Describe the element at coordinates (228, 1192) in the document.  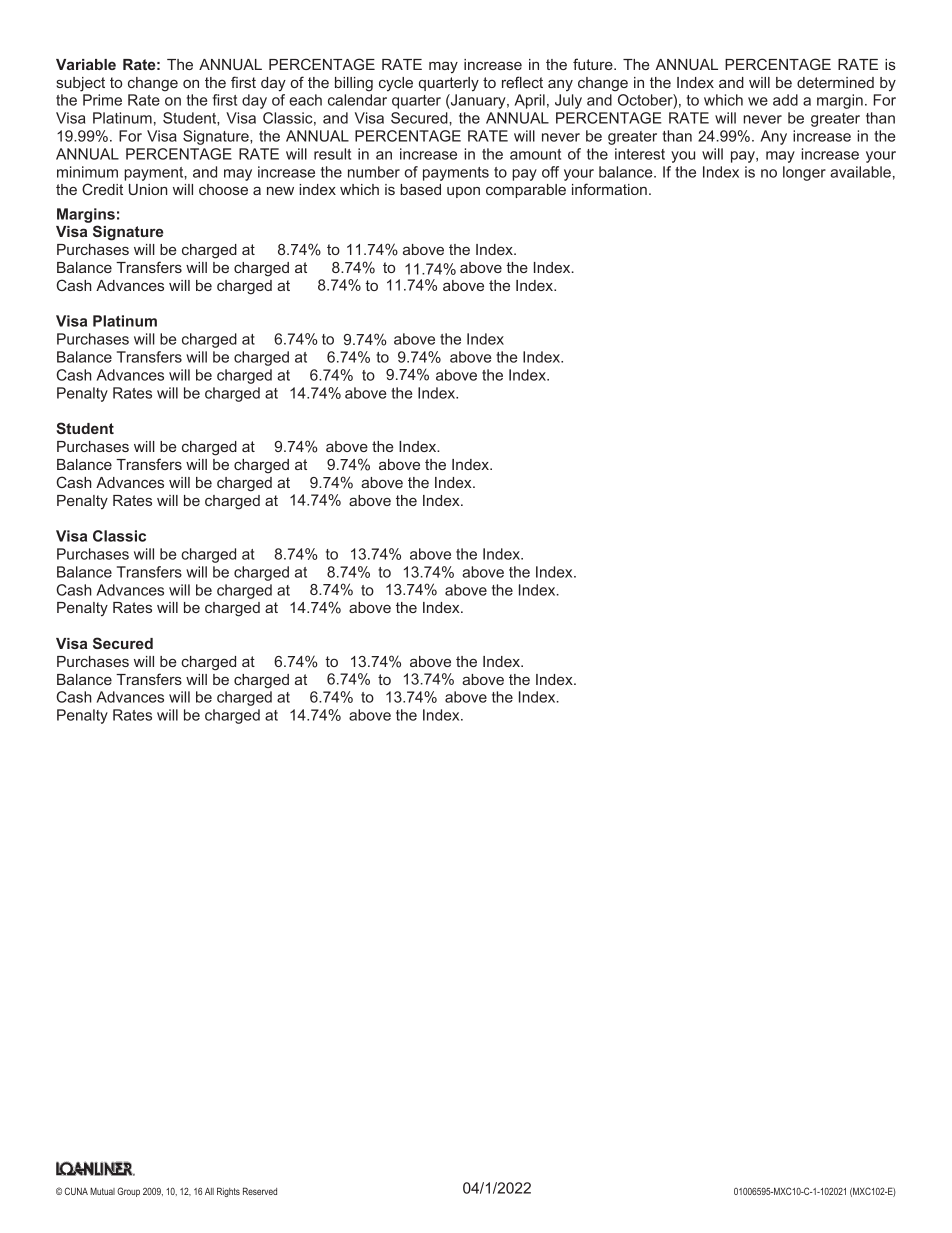
I see `Rights` at that location.
